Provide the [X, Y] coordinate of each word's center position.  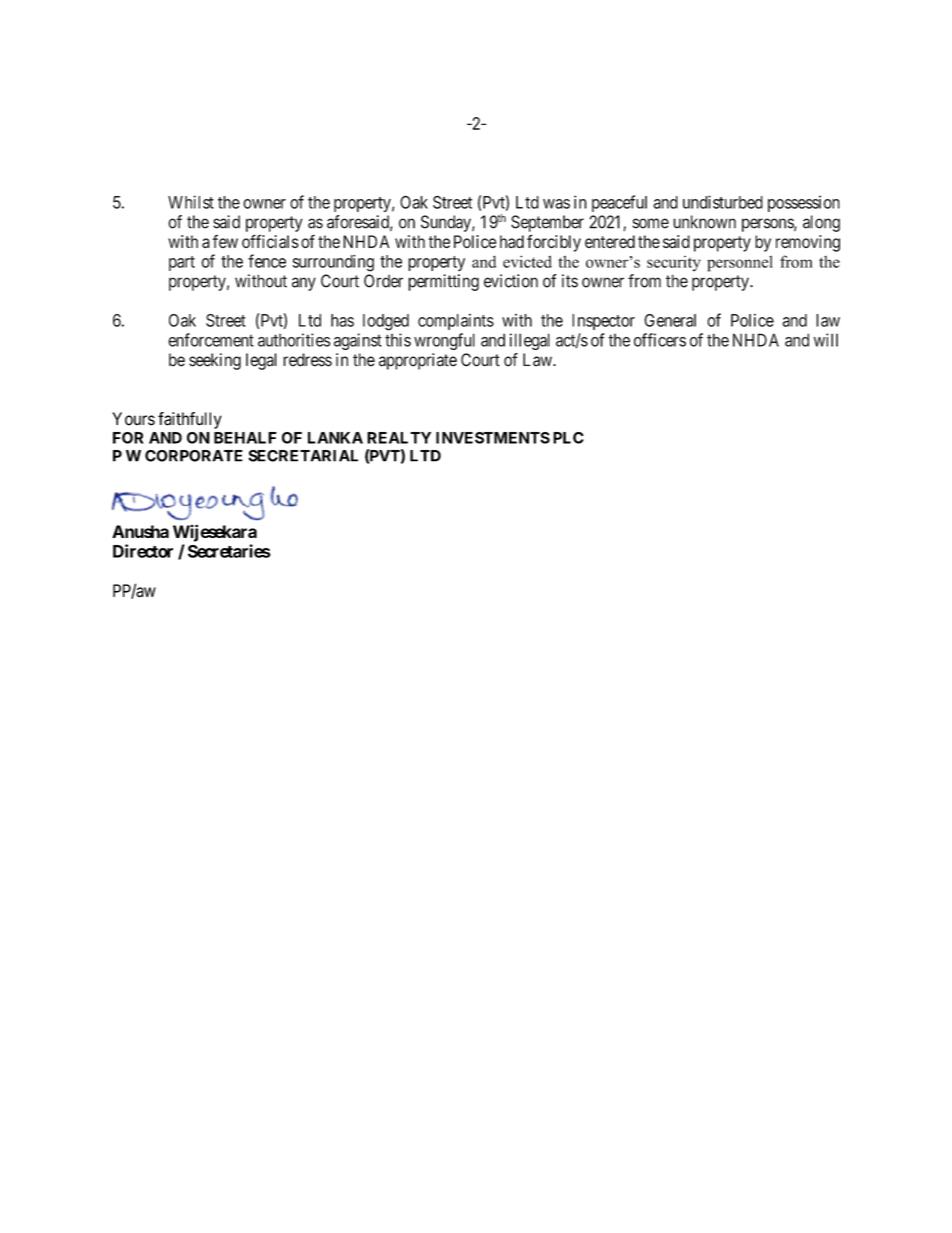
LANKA [335, 438]
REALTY [399, 438]
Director [143, 551]
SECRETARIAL [303, 456]
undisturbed [723, 202]
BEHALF [245, 438]
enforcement [211, 340]
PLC [568, 438]
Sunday [447, 223]
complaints [456, 322]
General [670, 320]
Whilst [191, 202]
